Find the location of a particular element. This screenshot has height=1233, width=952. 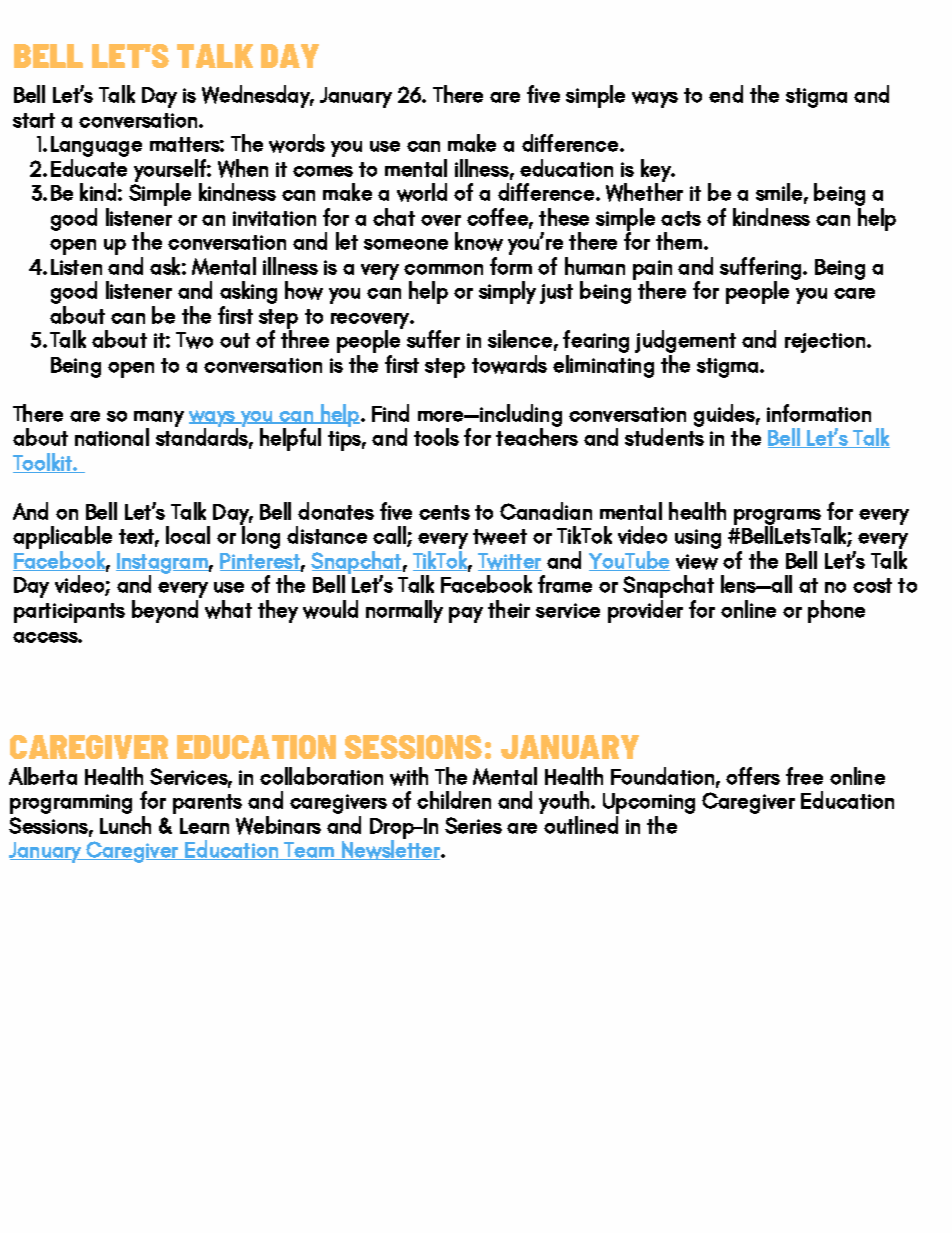

offers is located at coordinates (753, 776).
